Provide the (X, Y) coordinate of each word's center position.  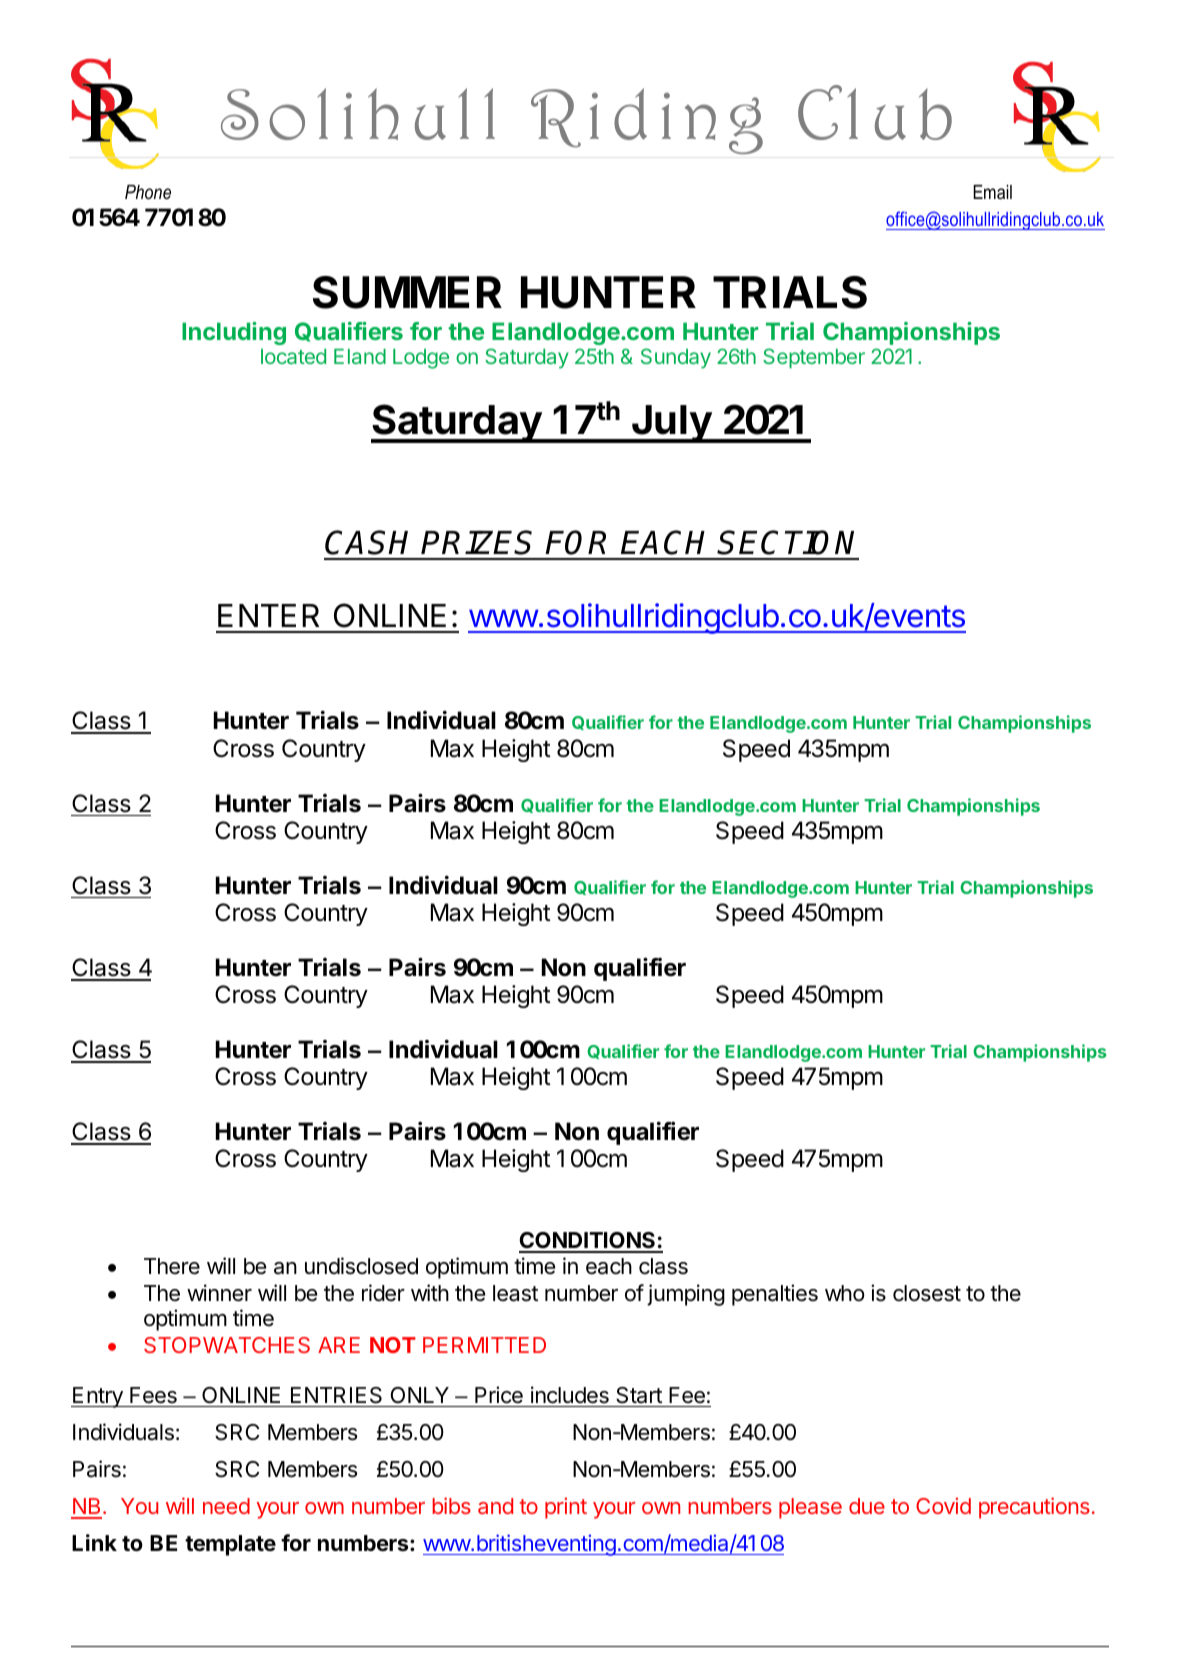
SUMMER (407, 292)
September (814, 358)
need (226, 1506)
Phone (148, 192)
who (845, 1293)
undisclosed (361, 1266)
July (671, 424)
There (172, 1266)
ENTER (268, 615)
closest (927, 1293)
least (515, 1293)
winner (219, 1293)
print (566, 1508)
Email (992, 192)
